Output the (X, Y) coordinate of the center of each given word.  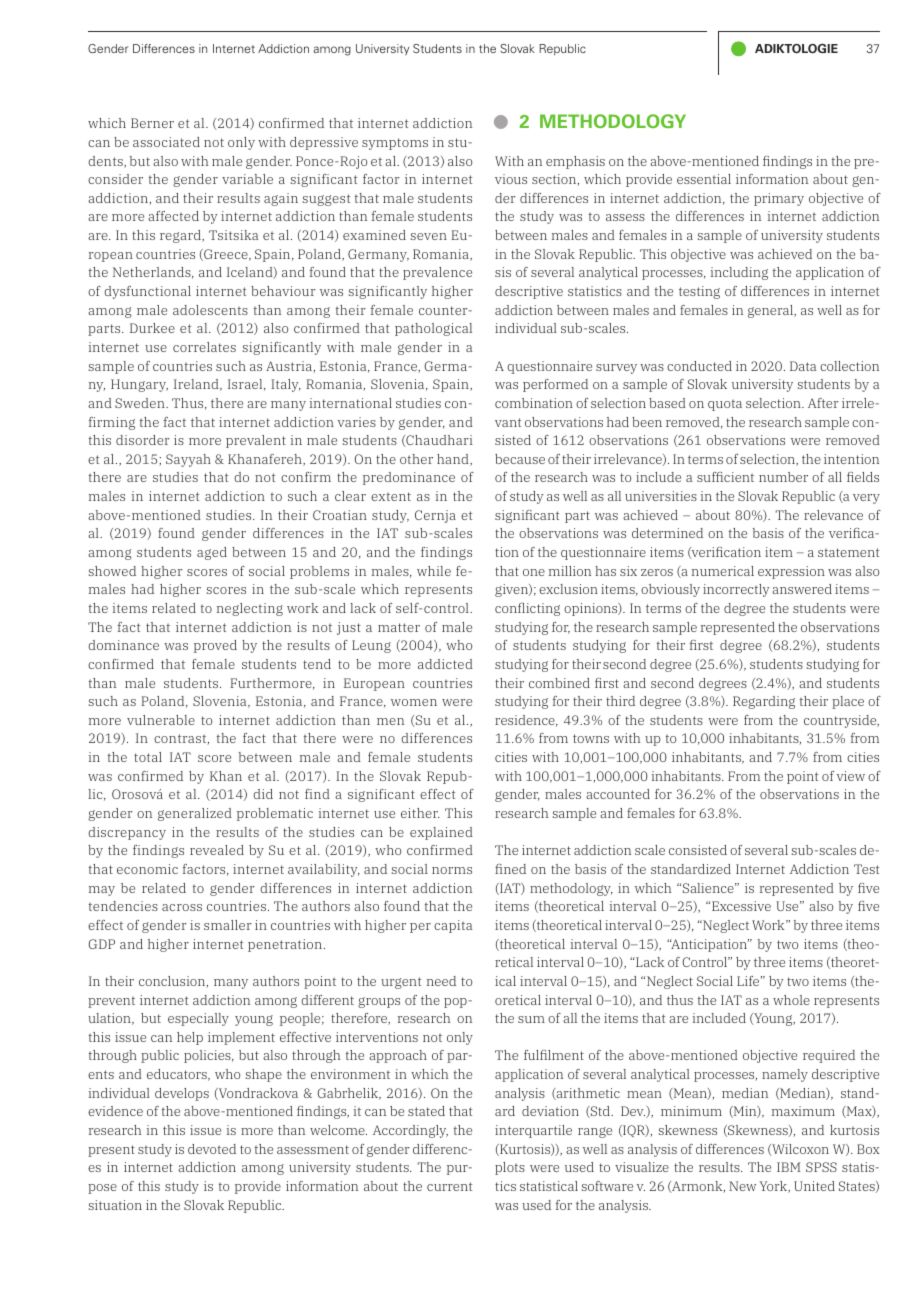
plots (510, 1168)
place (848, 702)
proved (215, 646)
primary (779, 199)
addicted (445, 664)
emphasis (575, 162)
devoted (212, 1149)
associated (166, 142)
